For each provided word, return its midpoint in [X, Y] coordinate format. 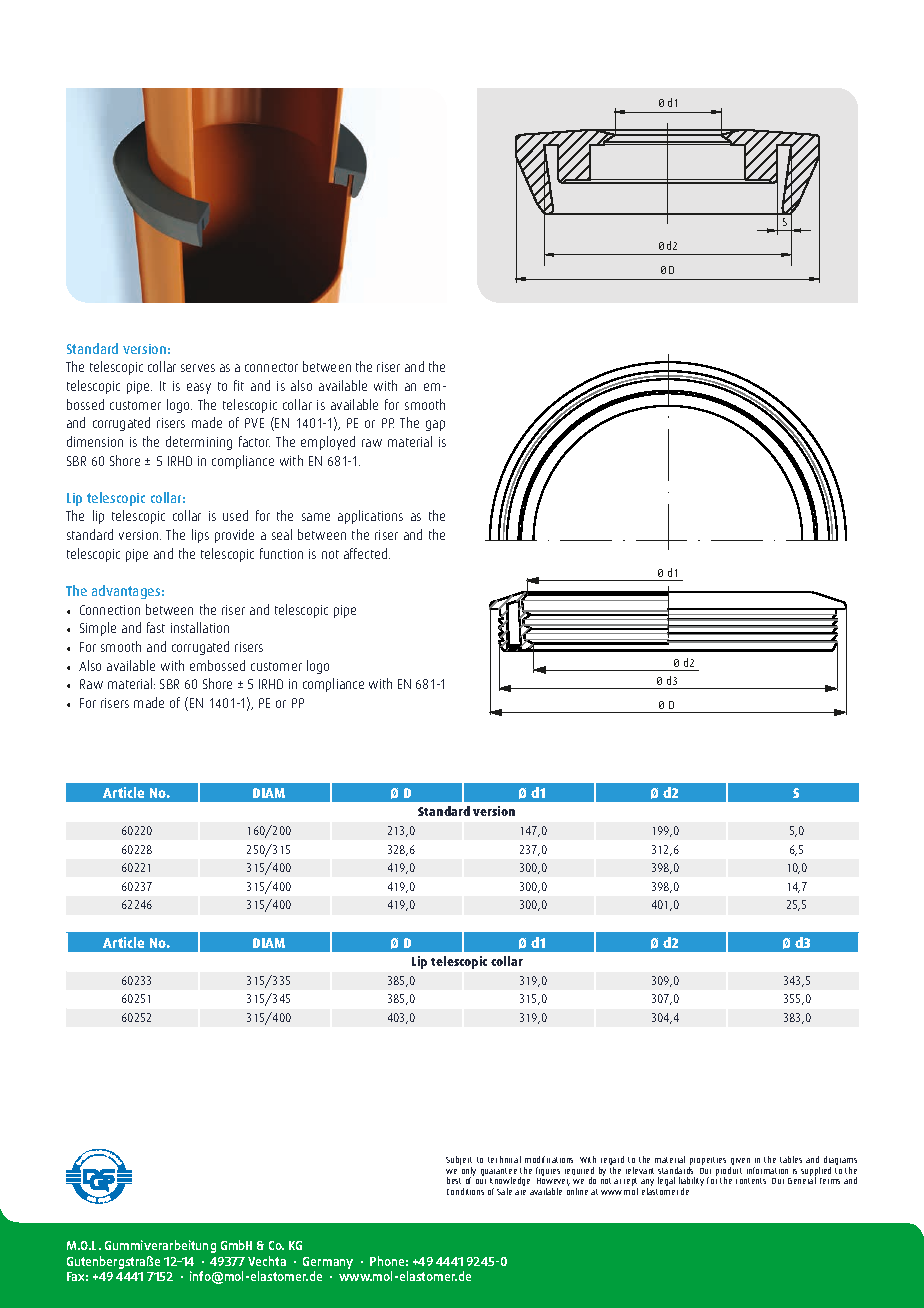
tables [791, 1159]
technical [504, 1159]
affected [367, 553]
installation [200, 627]
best [454, 1180]
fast [156, 627]
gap [435, 425]
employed [328, 443]
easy [199, 388]
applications [370, 517]
